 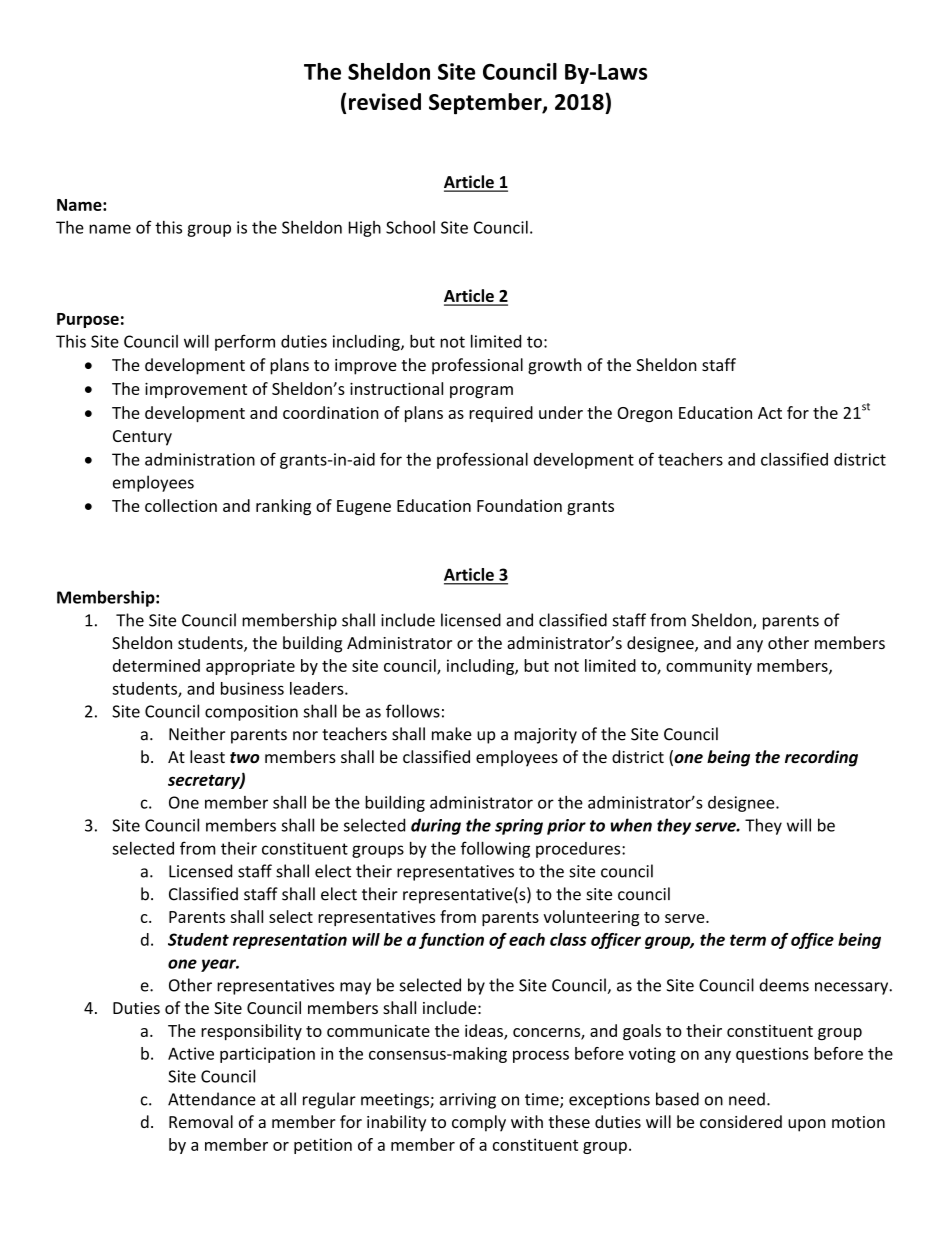 What do you see at coordinates (481, 392) in the document?
I see `program` at bounding box center [481, 392].
